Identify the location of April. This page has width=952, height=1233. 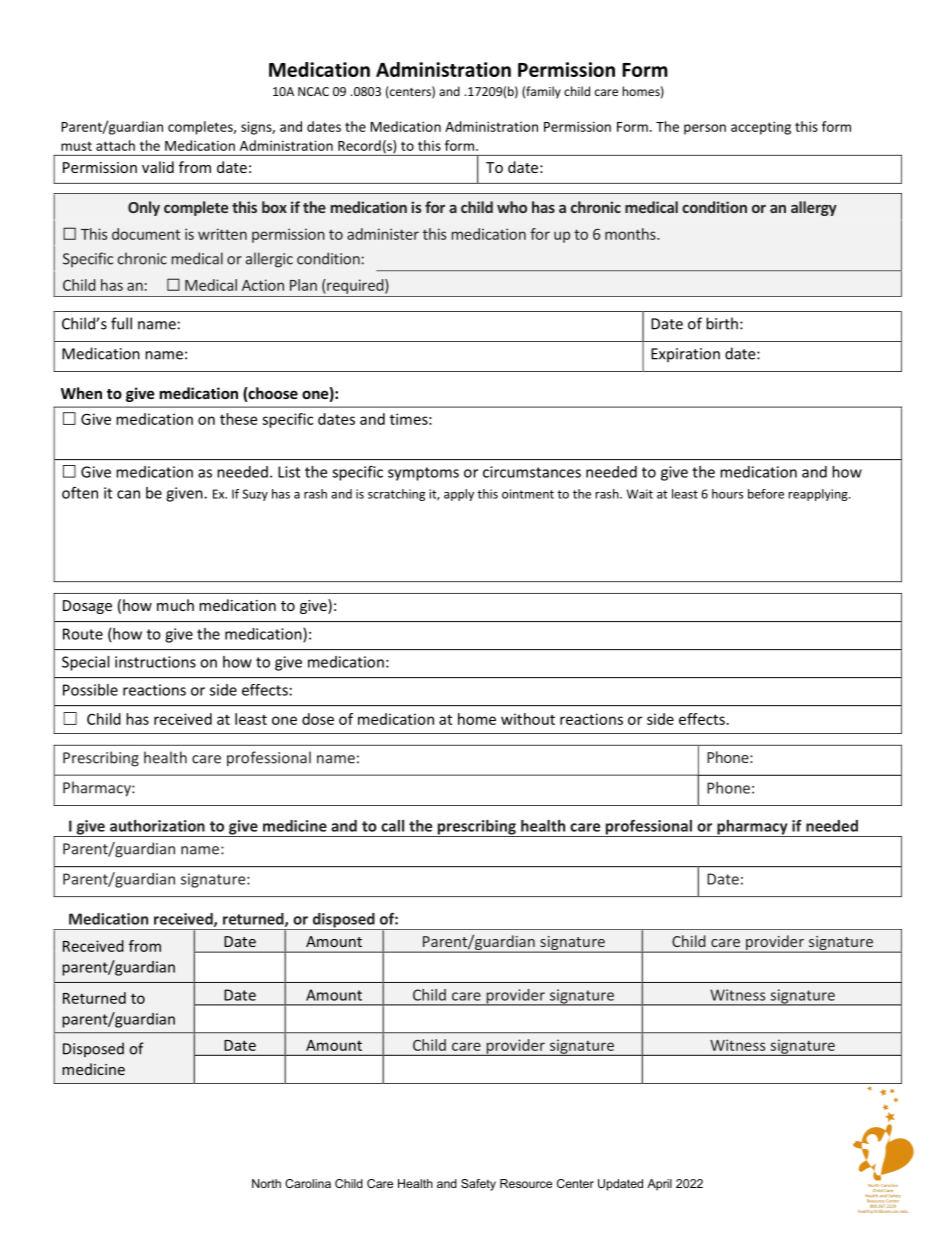
(659, 1185).
